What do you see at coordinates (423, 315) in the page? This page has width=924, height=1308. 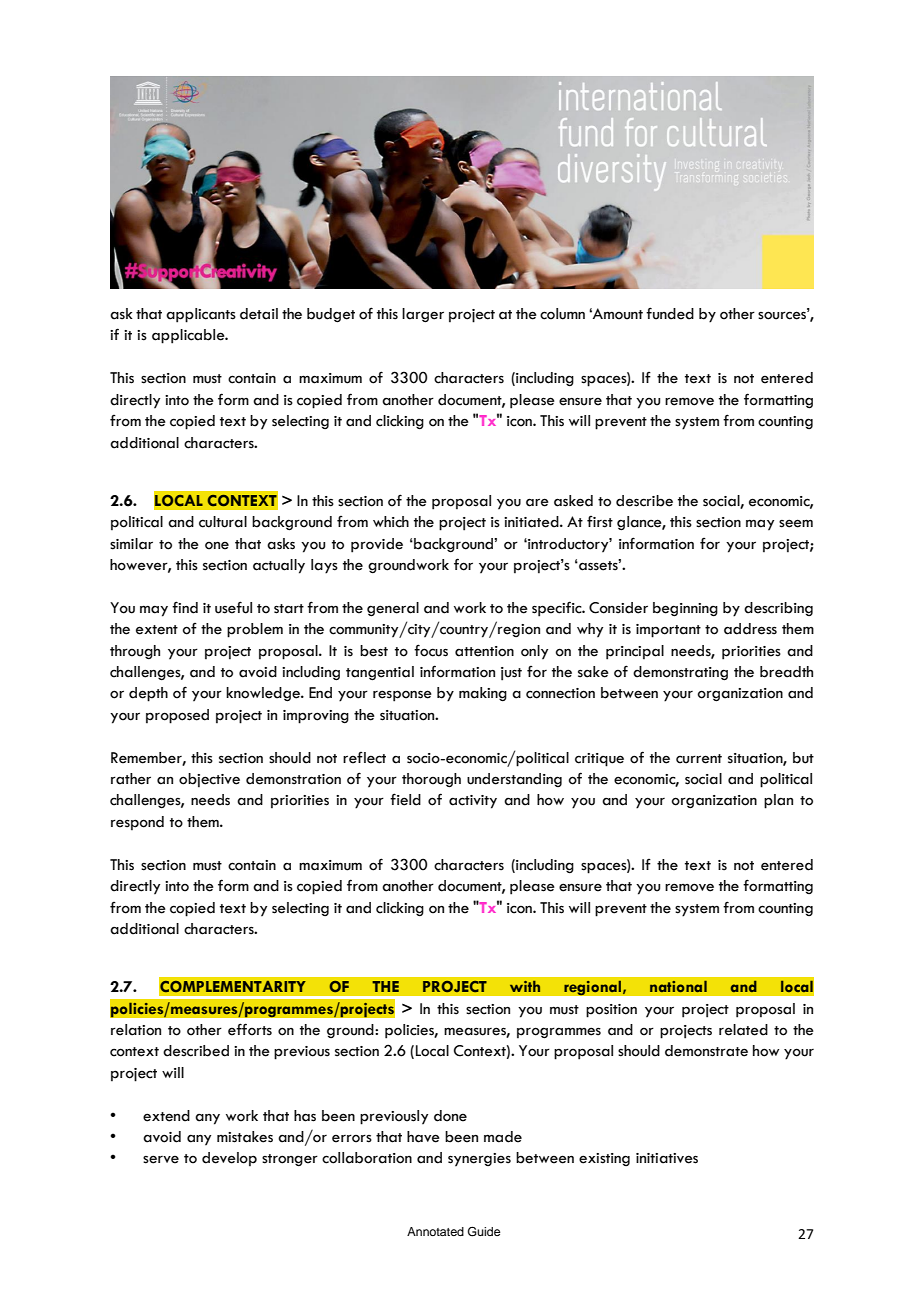 I see `larger` at bounding box center [423, 315].
